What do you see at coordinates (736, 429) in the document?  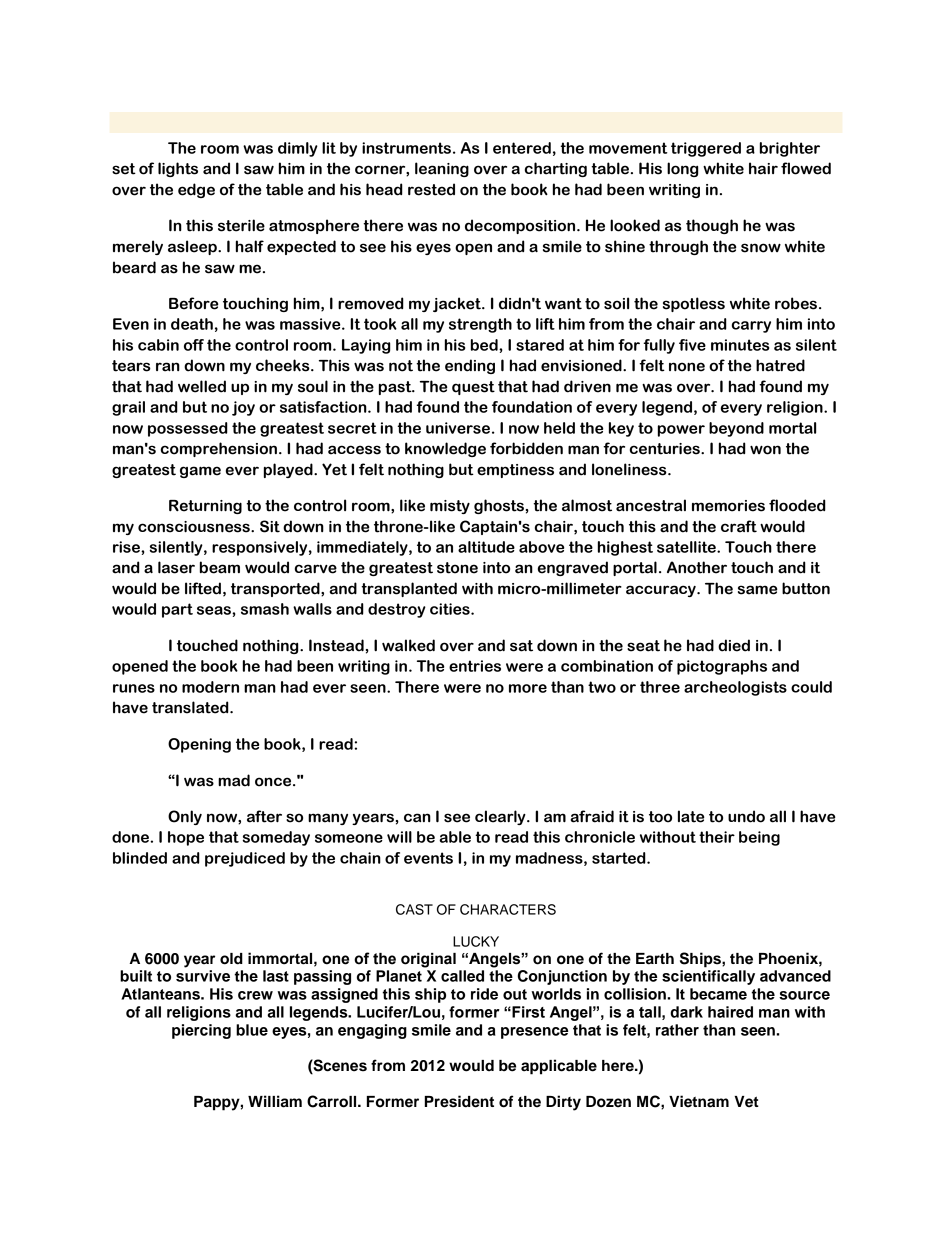 I see `beyond` at bounding box center [736, 429].
